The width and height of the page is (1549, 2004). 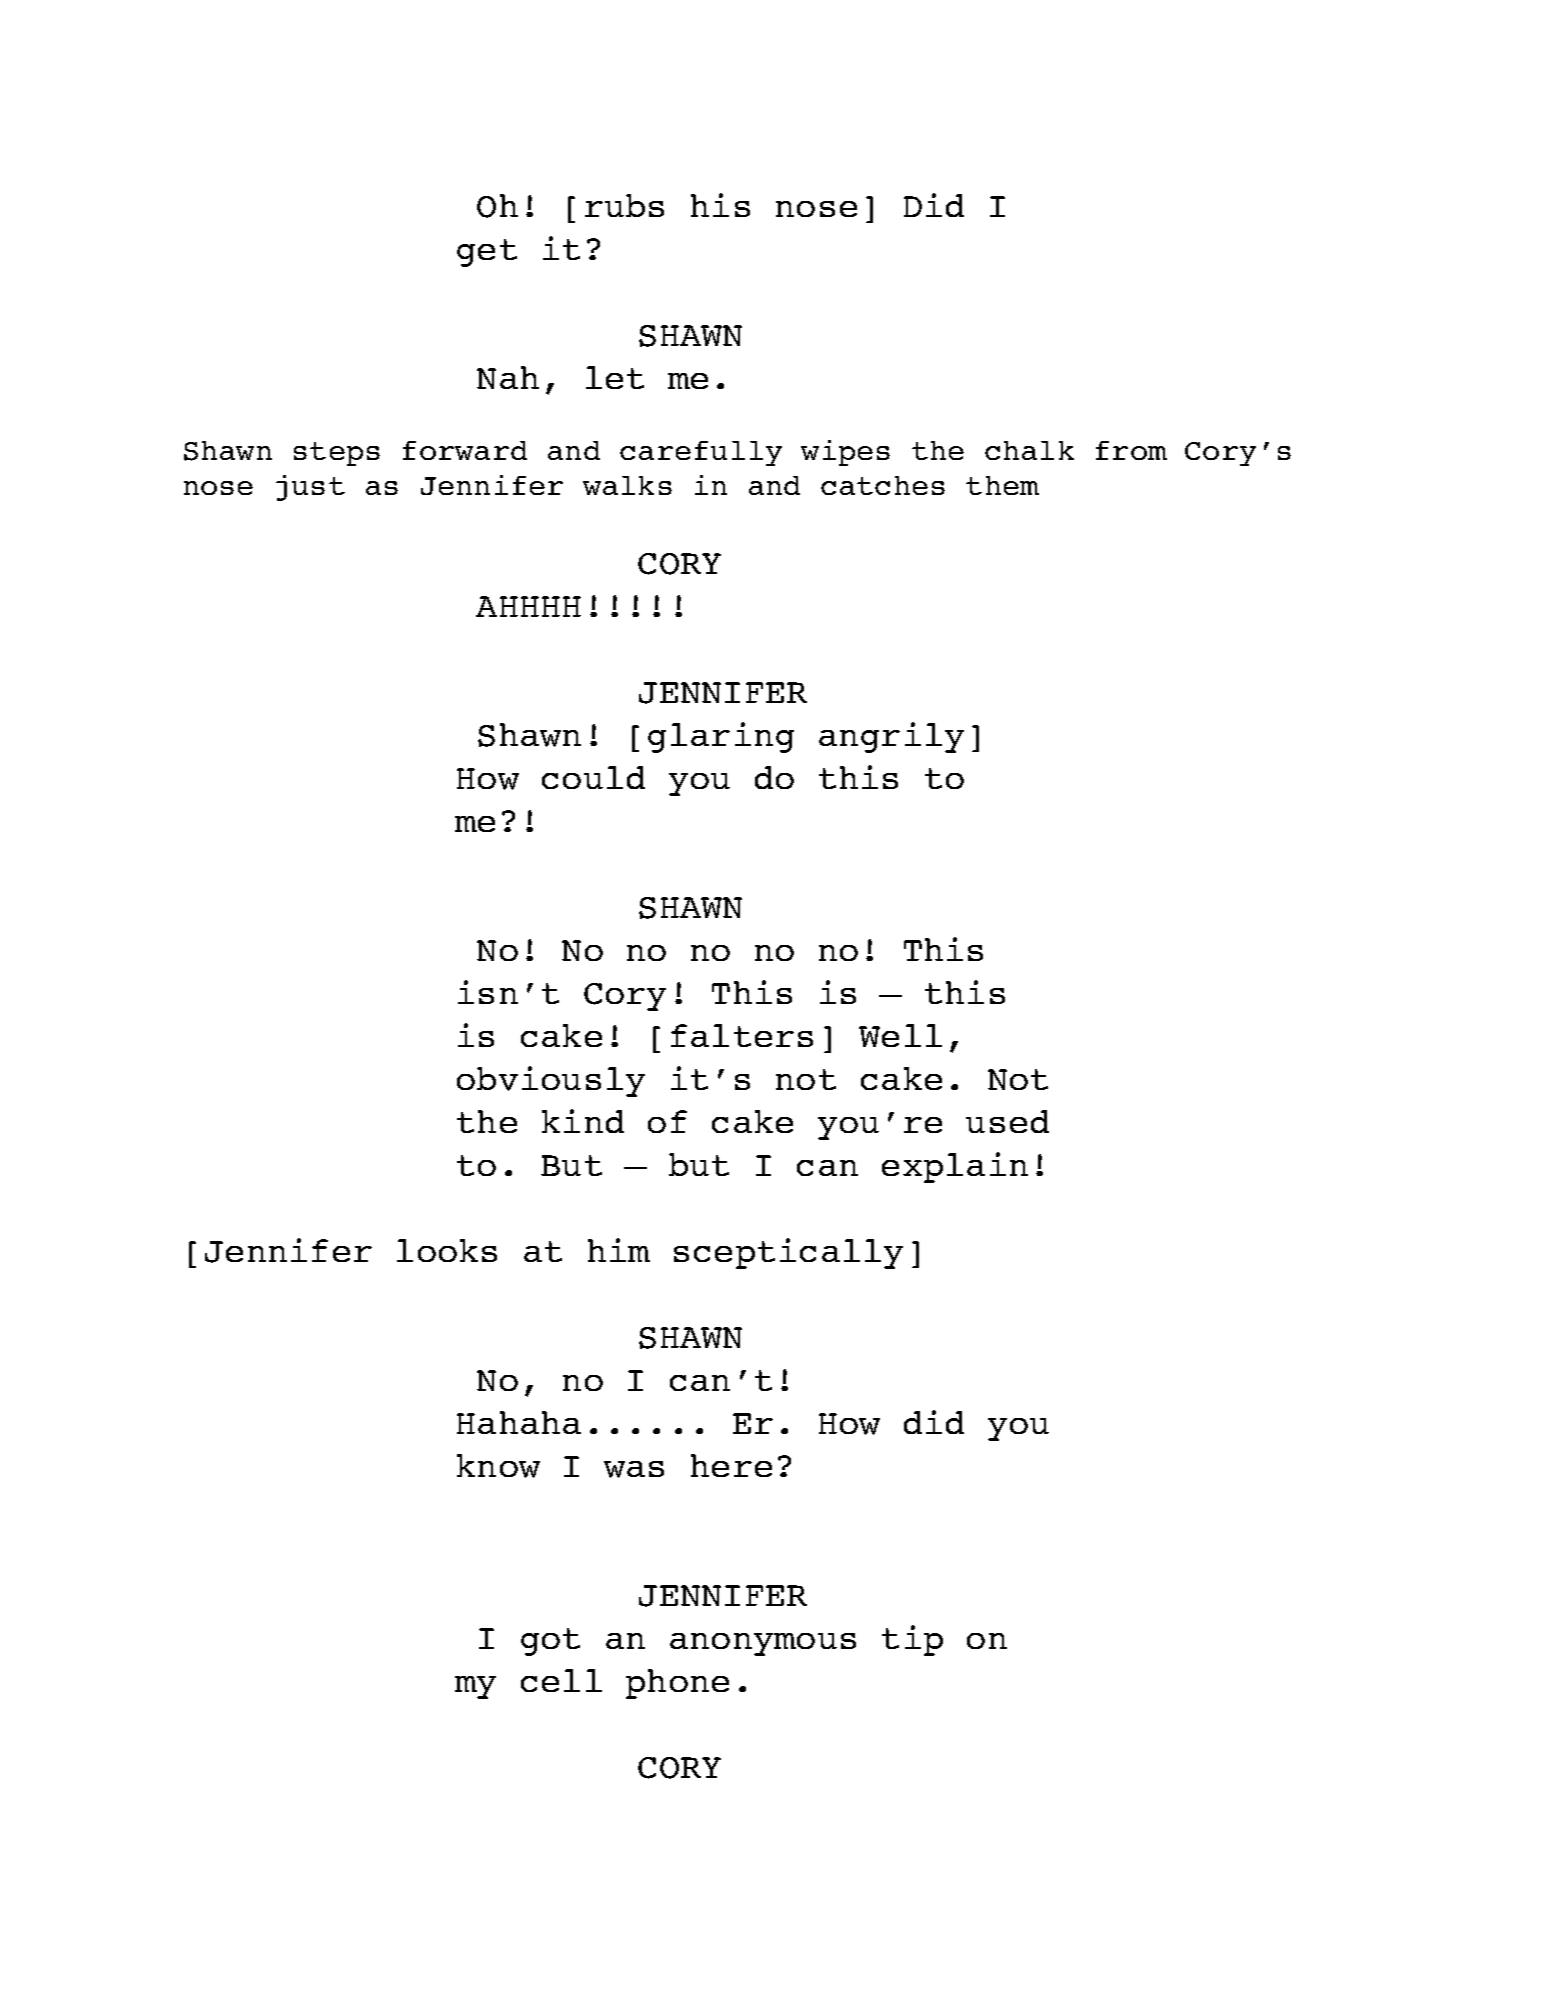 What do you see at coordinates (1007, 1121) in the page?
I see `used` at bounding box center [1007, 1121].
